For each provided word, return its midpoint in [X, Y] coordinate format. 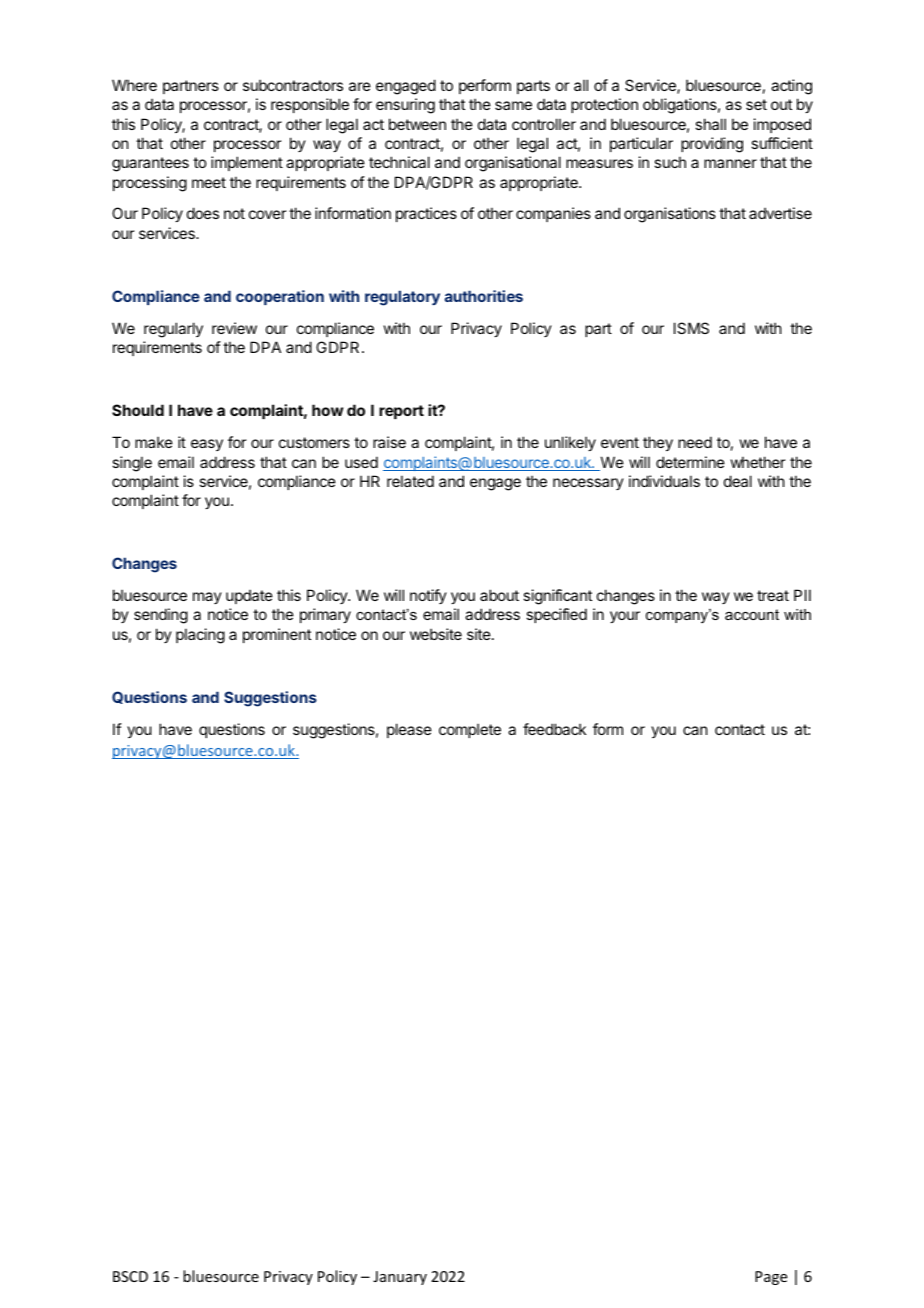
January [400, 1278]
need [695, 442]
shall [710, 124]
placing [200, 636]
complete [470, 730]
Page [771, 1278]
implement [247, 163]
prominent [277, 635]
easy [207, 445]
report [401, 412]
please [409, 730]
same [513, 105]
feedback [554, 729]
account [752, 614]
